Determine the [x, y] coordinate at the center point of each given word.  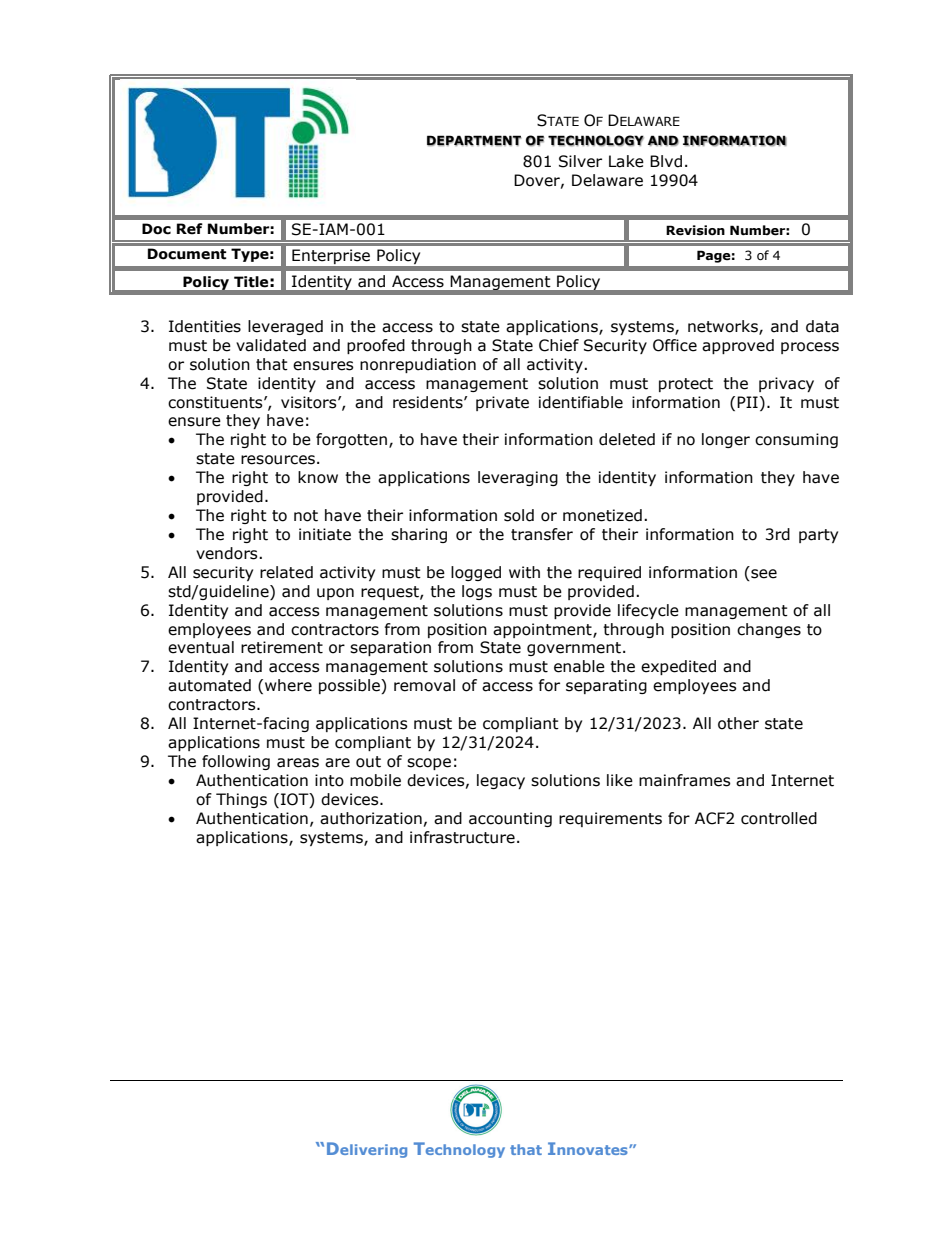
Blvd [666, 161]
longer [726, 440]
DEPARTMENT [474, 140]
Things [241, 800]
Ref [190, 229]
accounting [510, 819]
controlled [779, 818]
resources [278, 460]
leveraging [518, 478]
